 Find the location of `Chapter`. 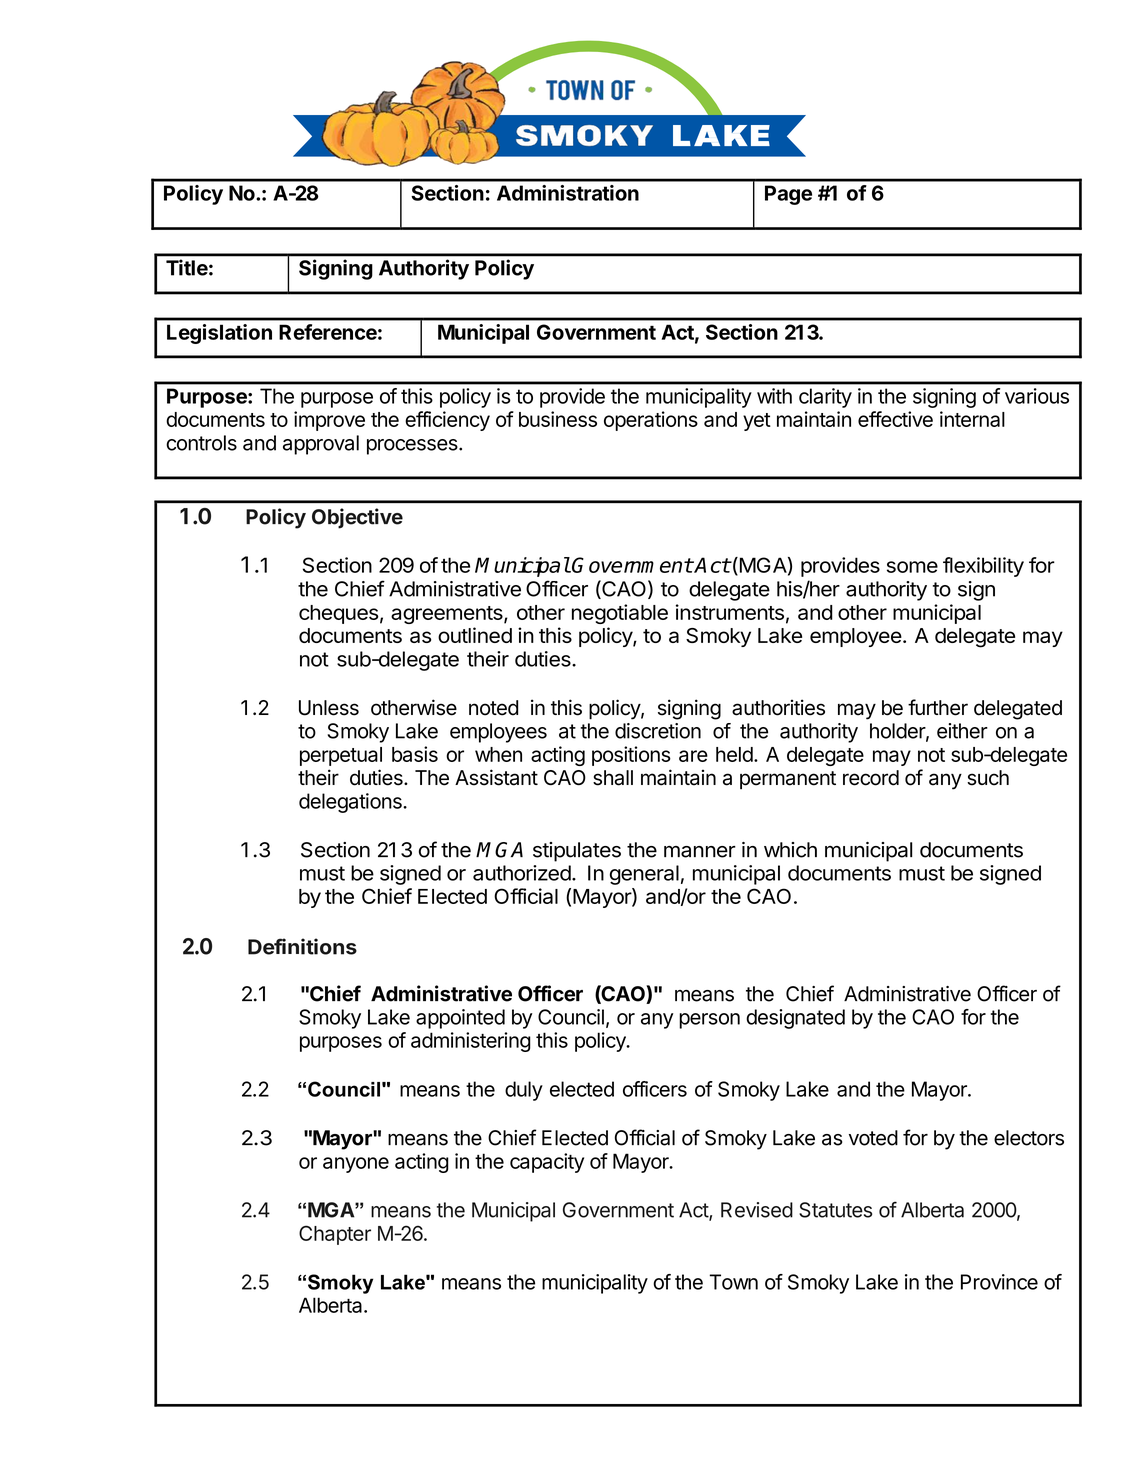

Chapter is located at coordinates (335, 1235).
